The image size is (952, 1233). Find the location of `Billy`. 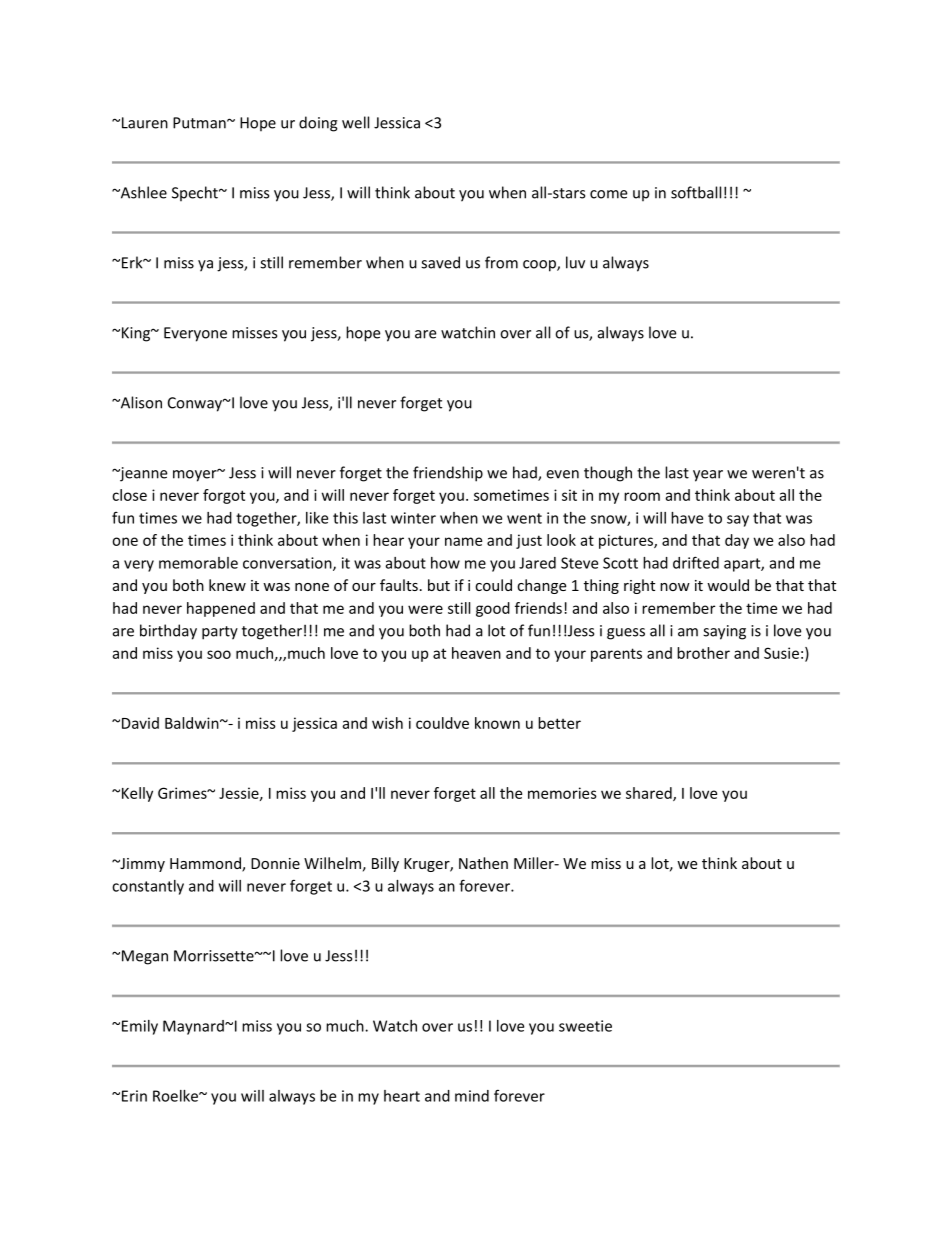

Billy is located at coordinates (385, 864).
